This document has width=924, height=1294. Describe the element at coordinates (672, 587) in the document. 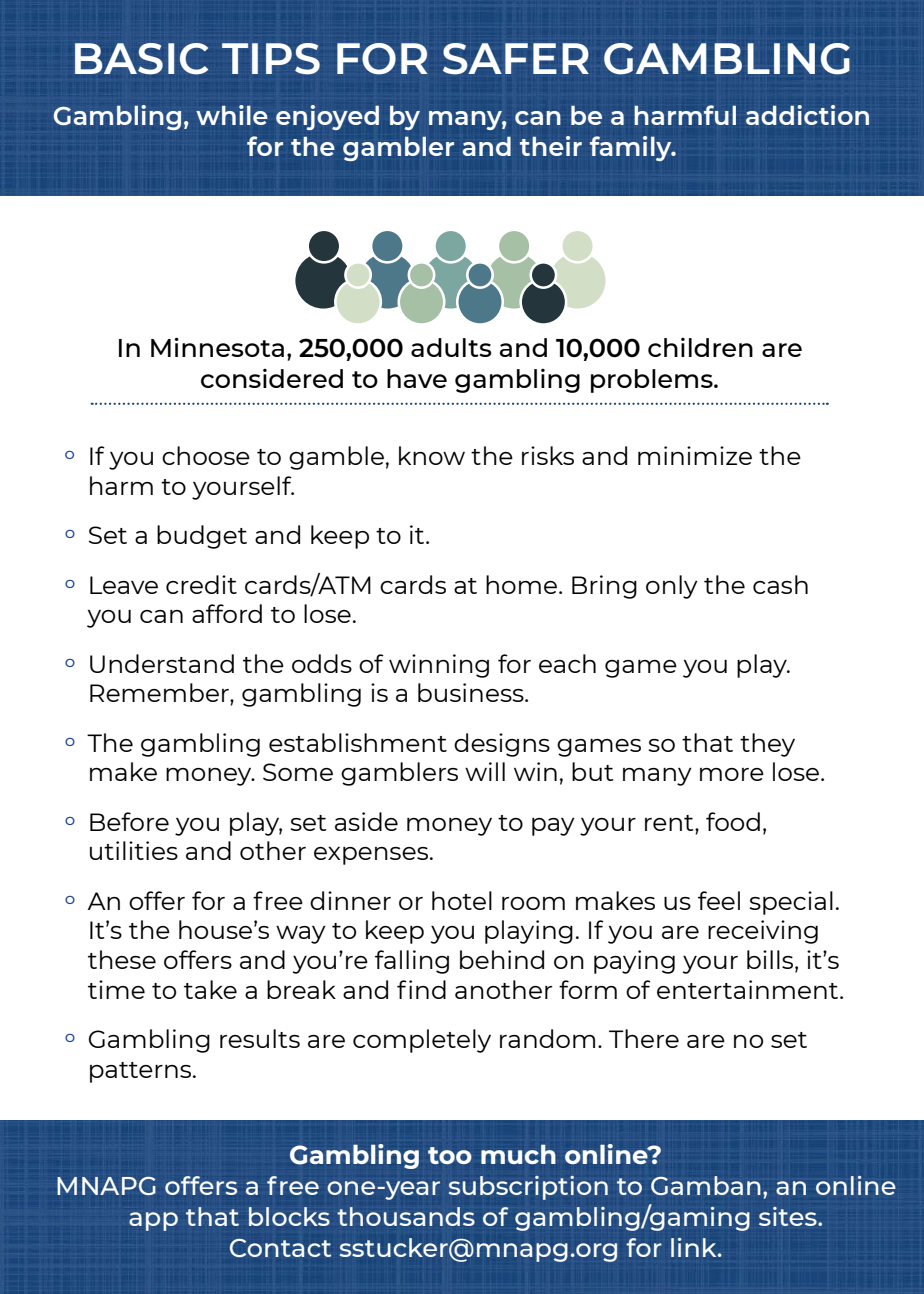

I see `only` at that location.
